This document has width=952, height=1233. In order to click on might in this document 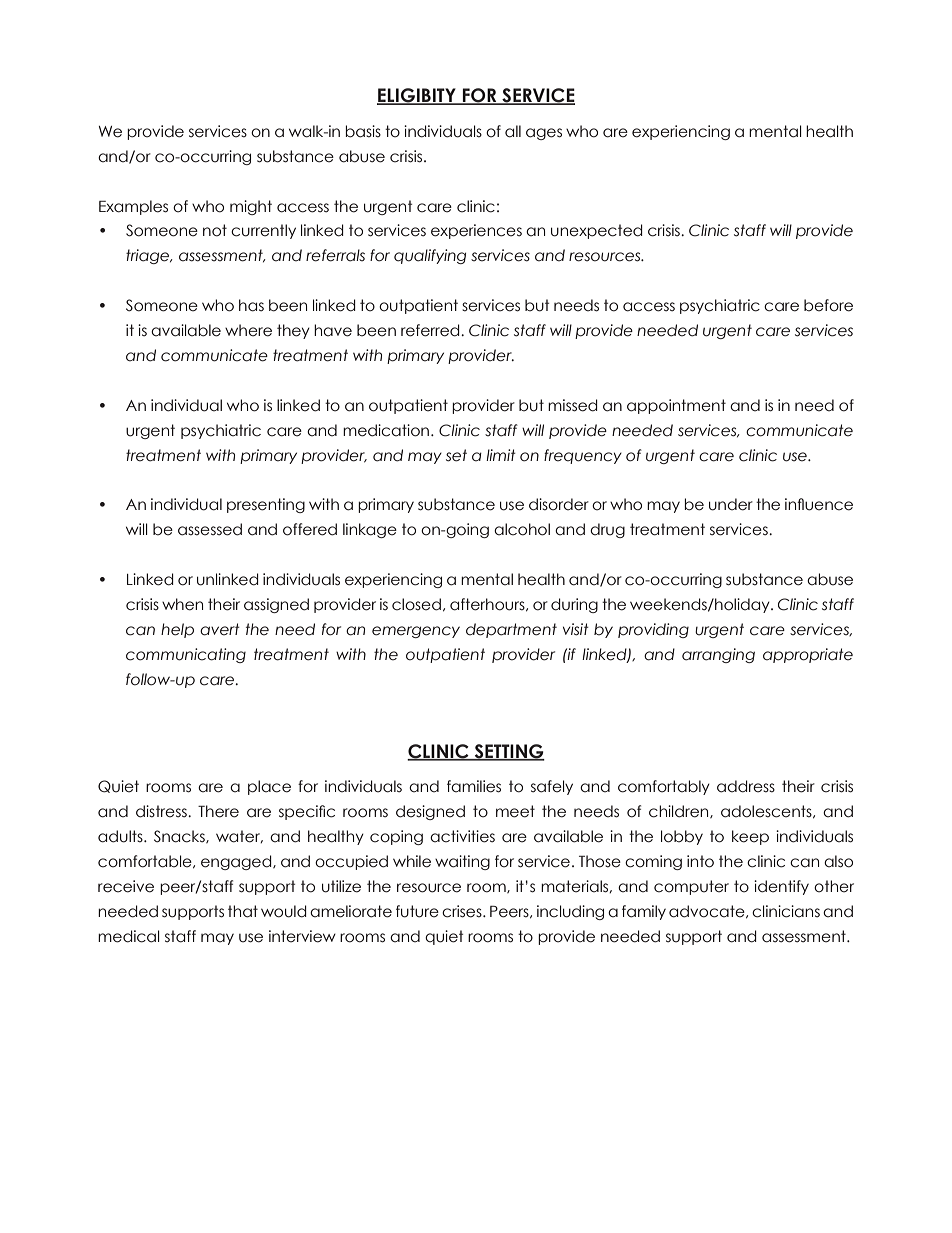, I will do `click(251, 207)`.
